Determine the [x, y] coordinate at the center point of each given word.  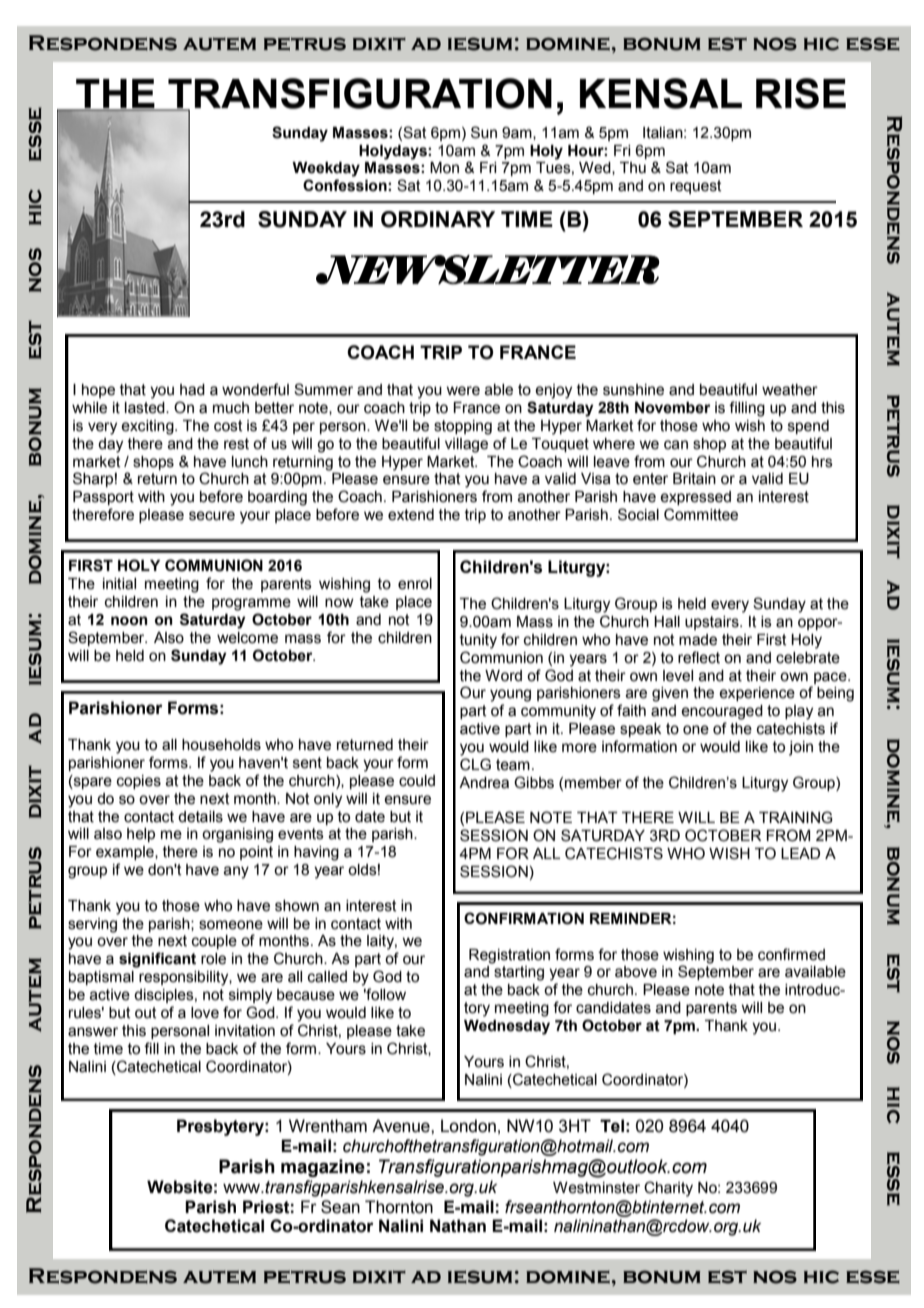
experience [757, 694]
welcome [247, 638]
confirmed [791, 954]
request [696, 187]
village [466, 445]
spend [808, 427]
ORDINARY [438, 219]
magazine [323, 1168]
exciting [148, 427]
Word [503, 676]
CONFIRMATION [524, 918]
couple [214, 942]
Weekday [326, 169]
